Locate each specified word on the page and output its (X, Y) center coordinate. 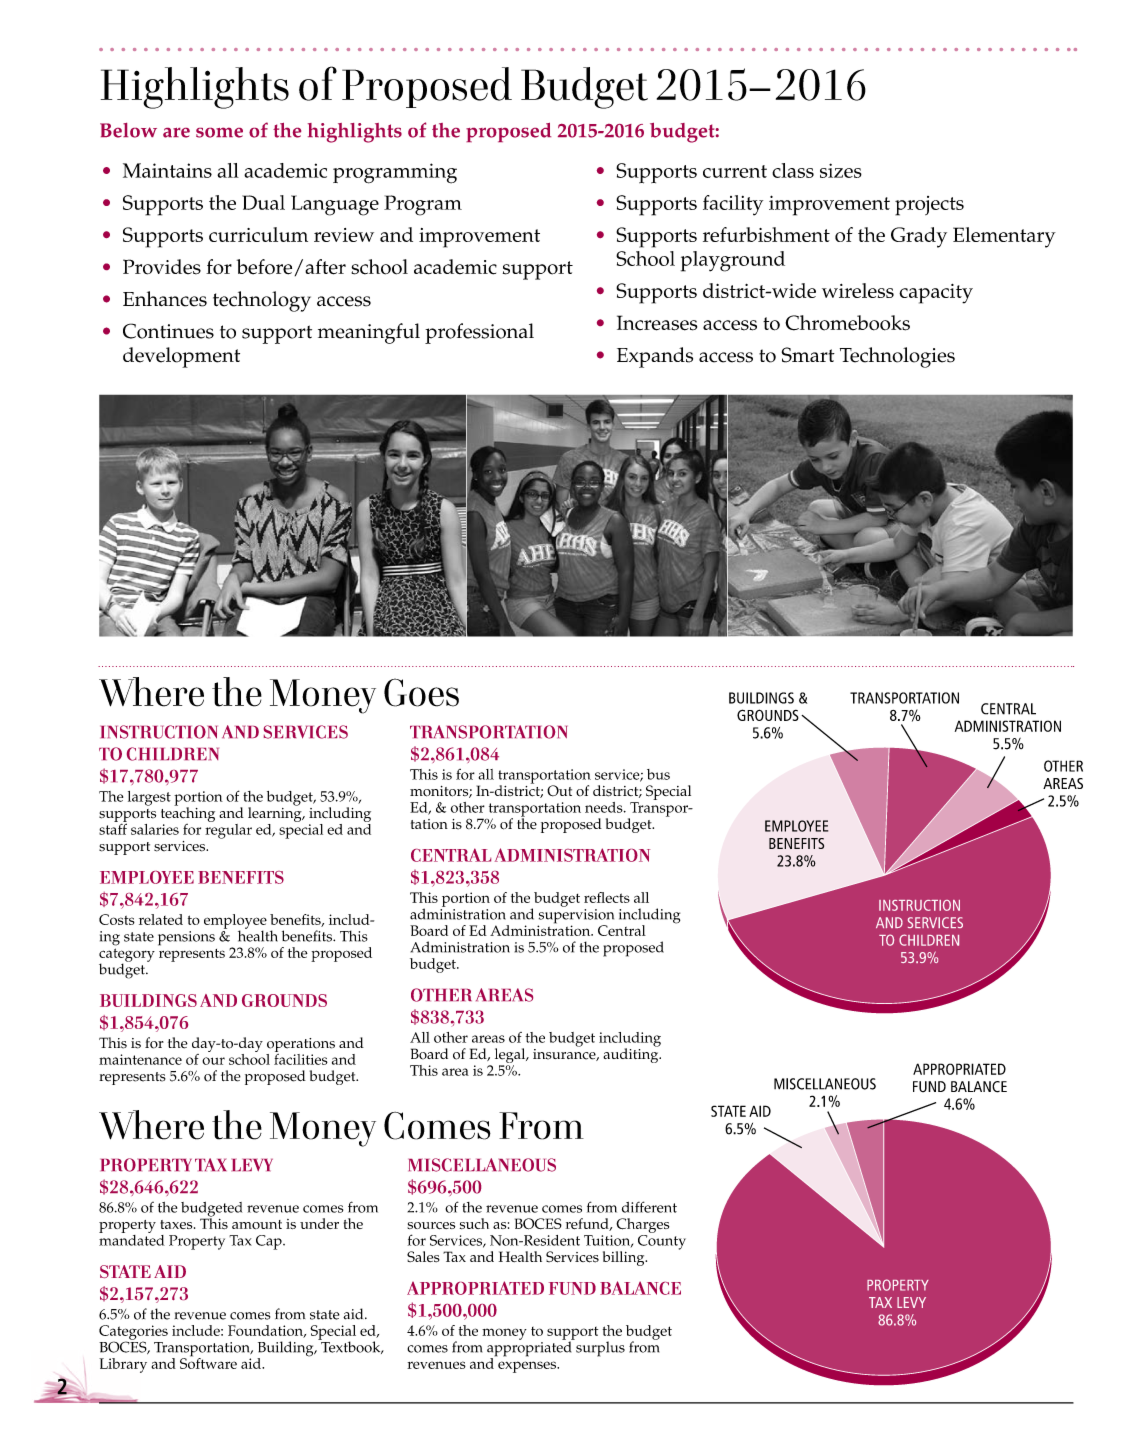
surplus (599, 1348)
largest (149, 798)
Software (208, 1362)
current (735, 171)
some (219, 132)
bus (658, 774)
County (662, 1241)
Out (559, 791)
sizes (841, 170)
